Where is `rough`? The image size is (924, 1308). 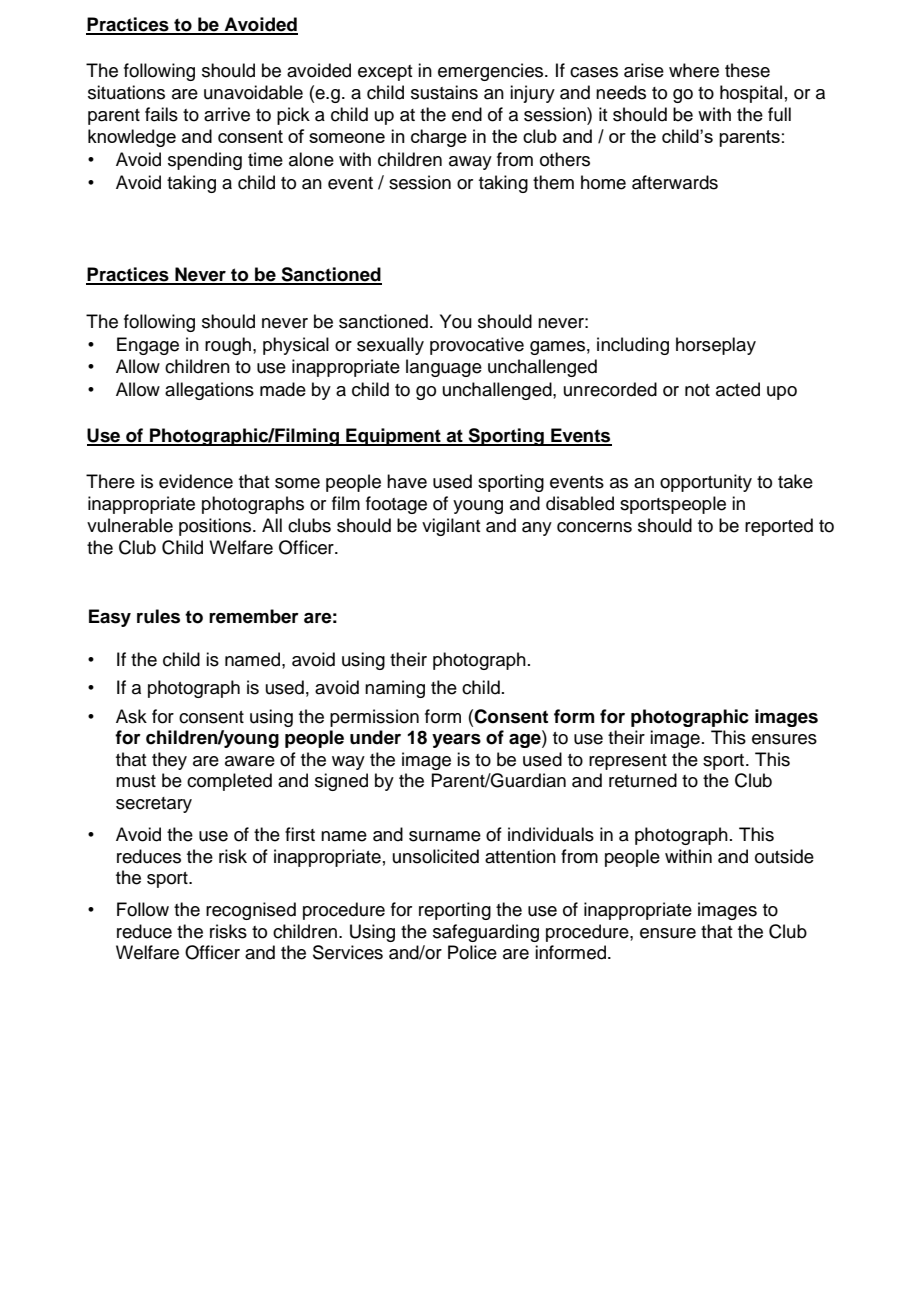
rough is located at coordinates (228, 346).
